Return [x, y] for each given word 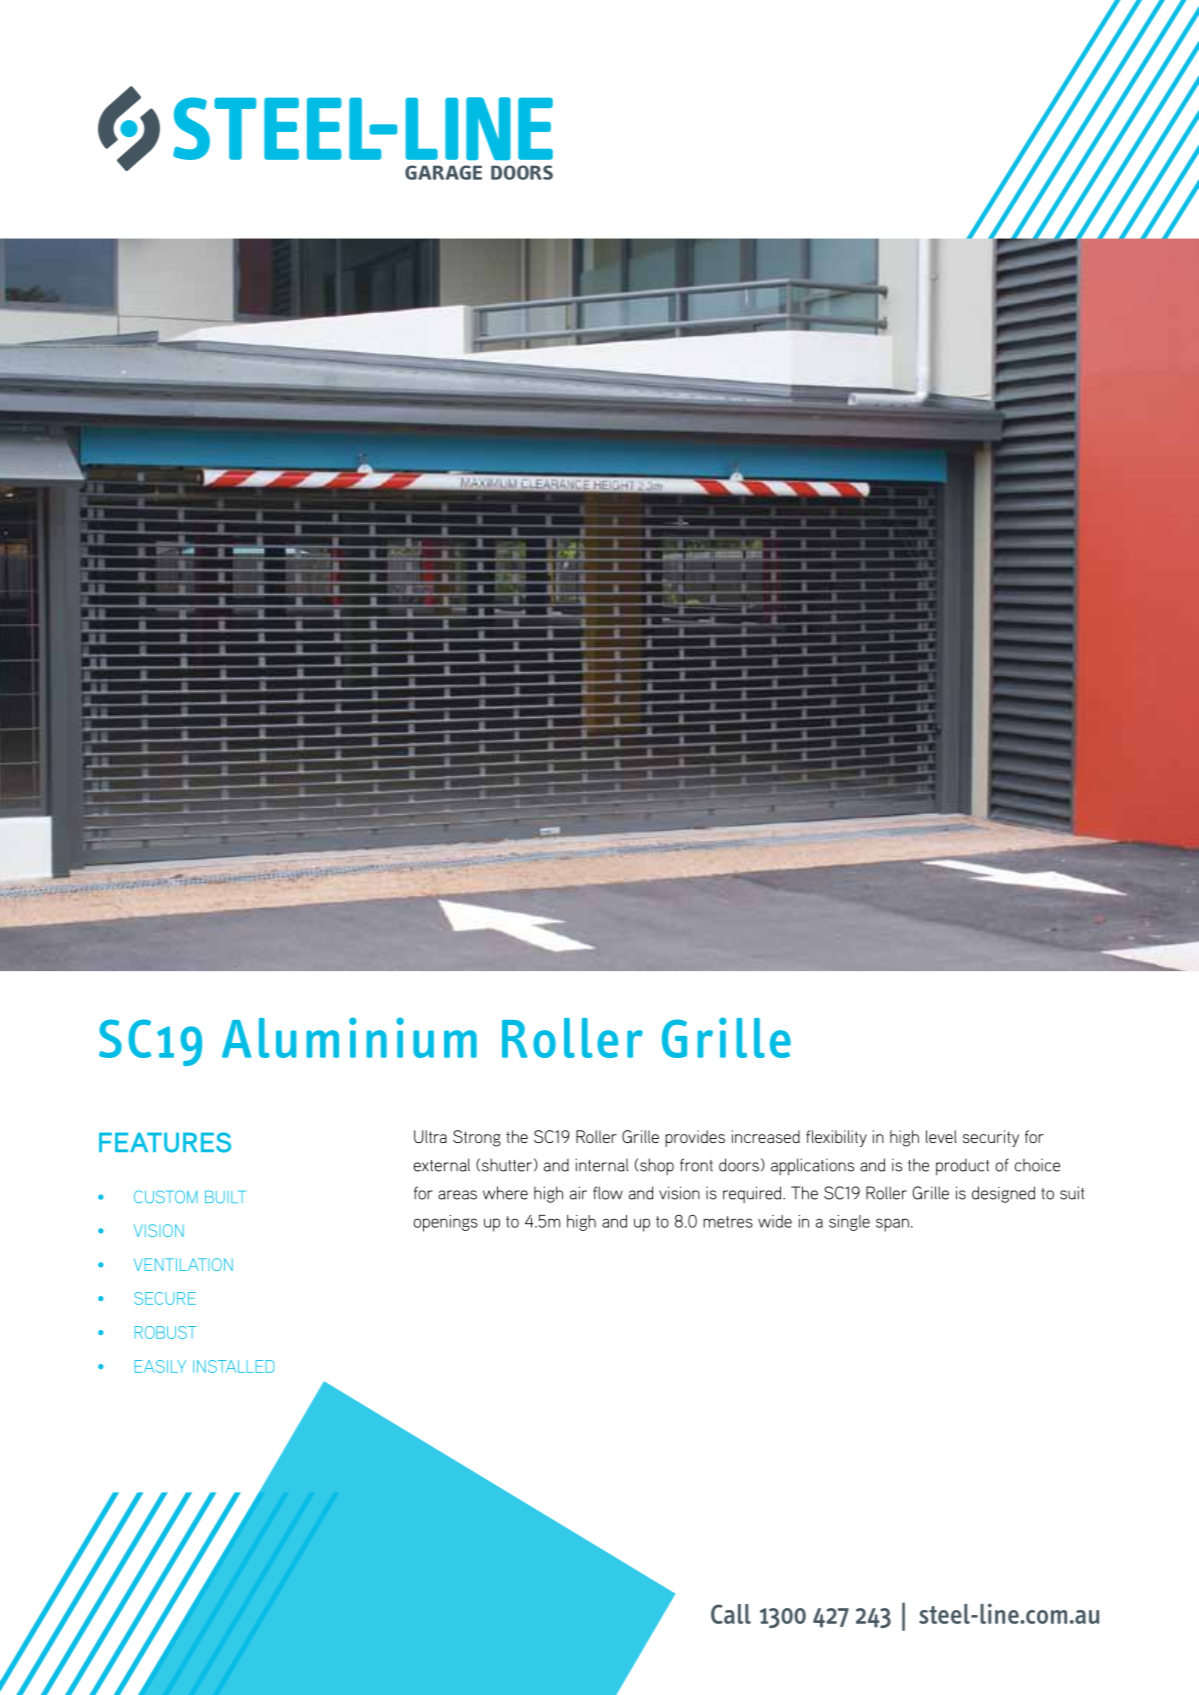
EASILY [160, 1366]
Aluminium [349, 1037]
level [941, 1136]
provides [695, 1138]
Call [731, 1614]
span [892, 1225]
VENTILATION [183, 1264]
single [849, 1223]
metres [728, 1222]
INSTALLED [234, 1366]
